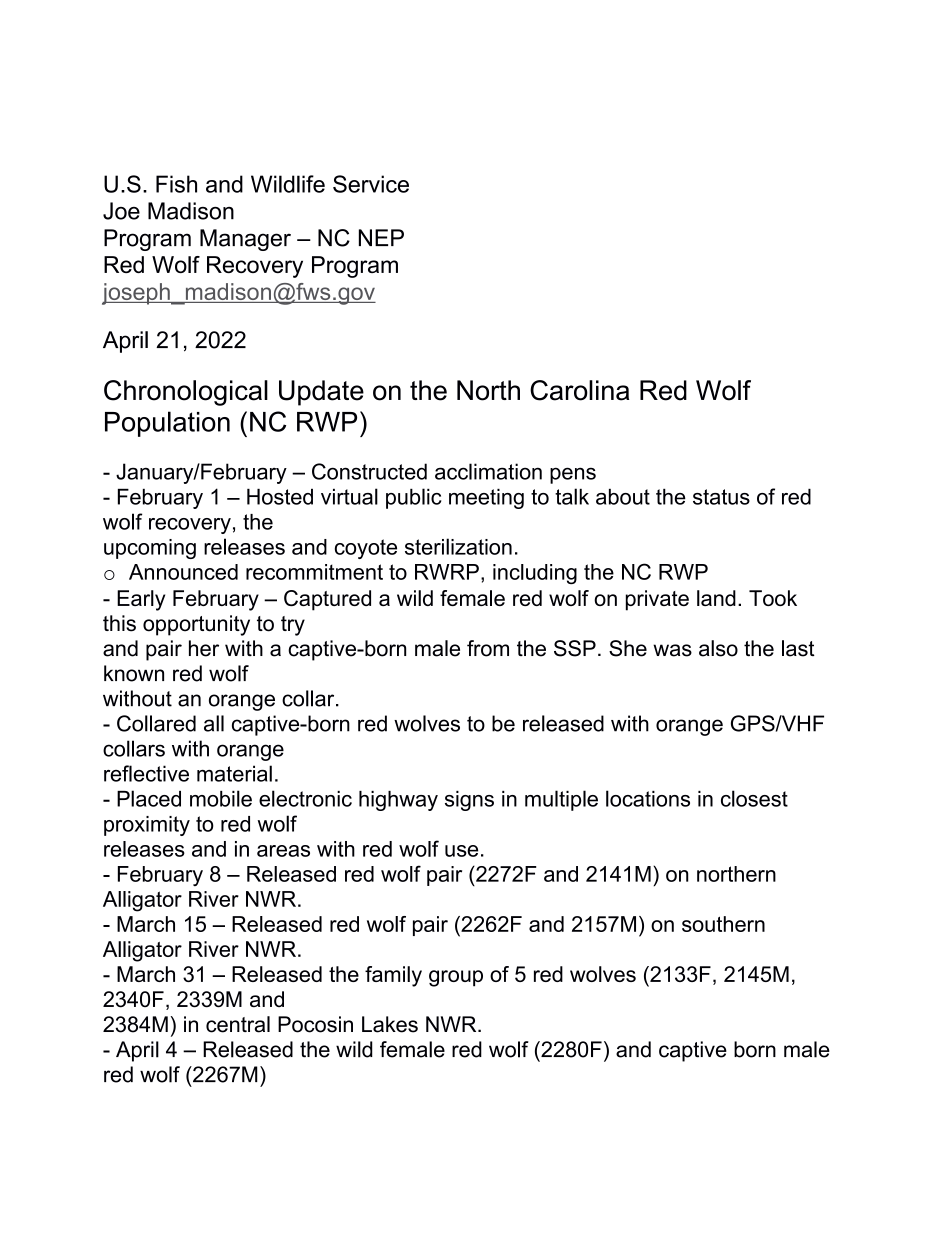  What do you see at coordinates (186, 393) in the image?
I see `Chronological` at bounding box center [186, 393].
